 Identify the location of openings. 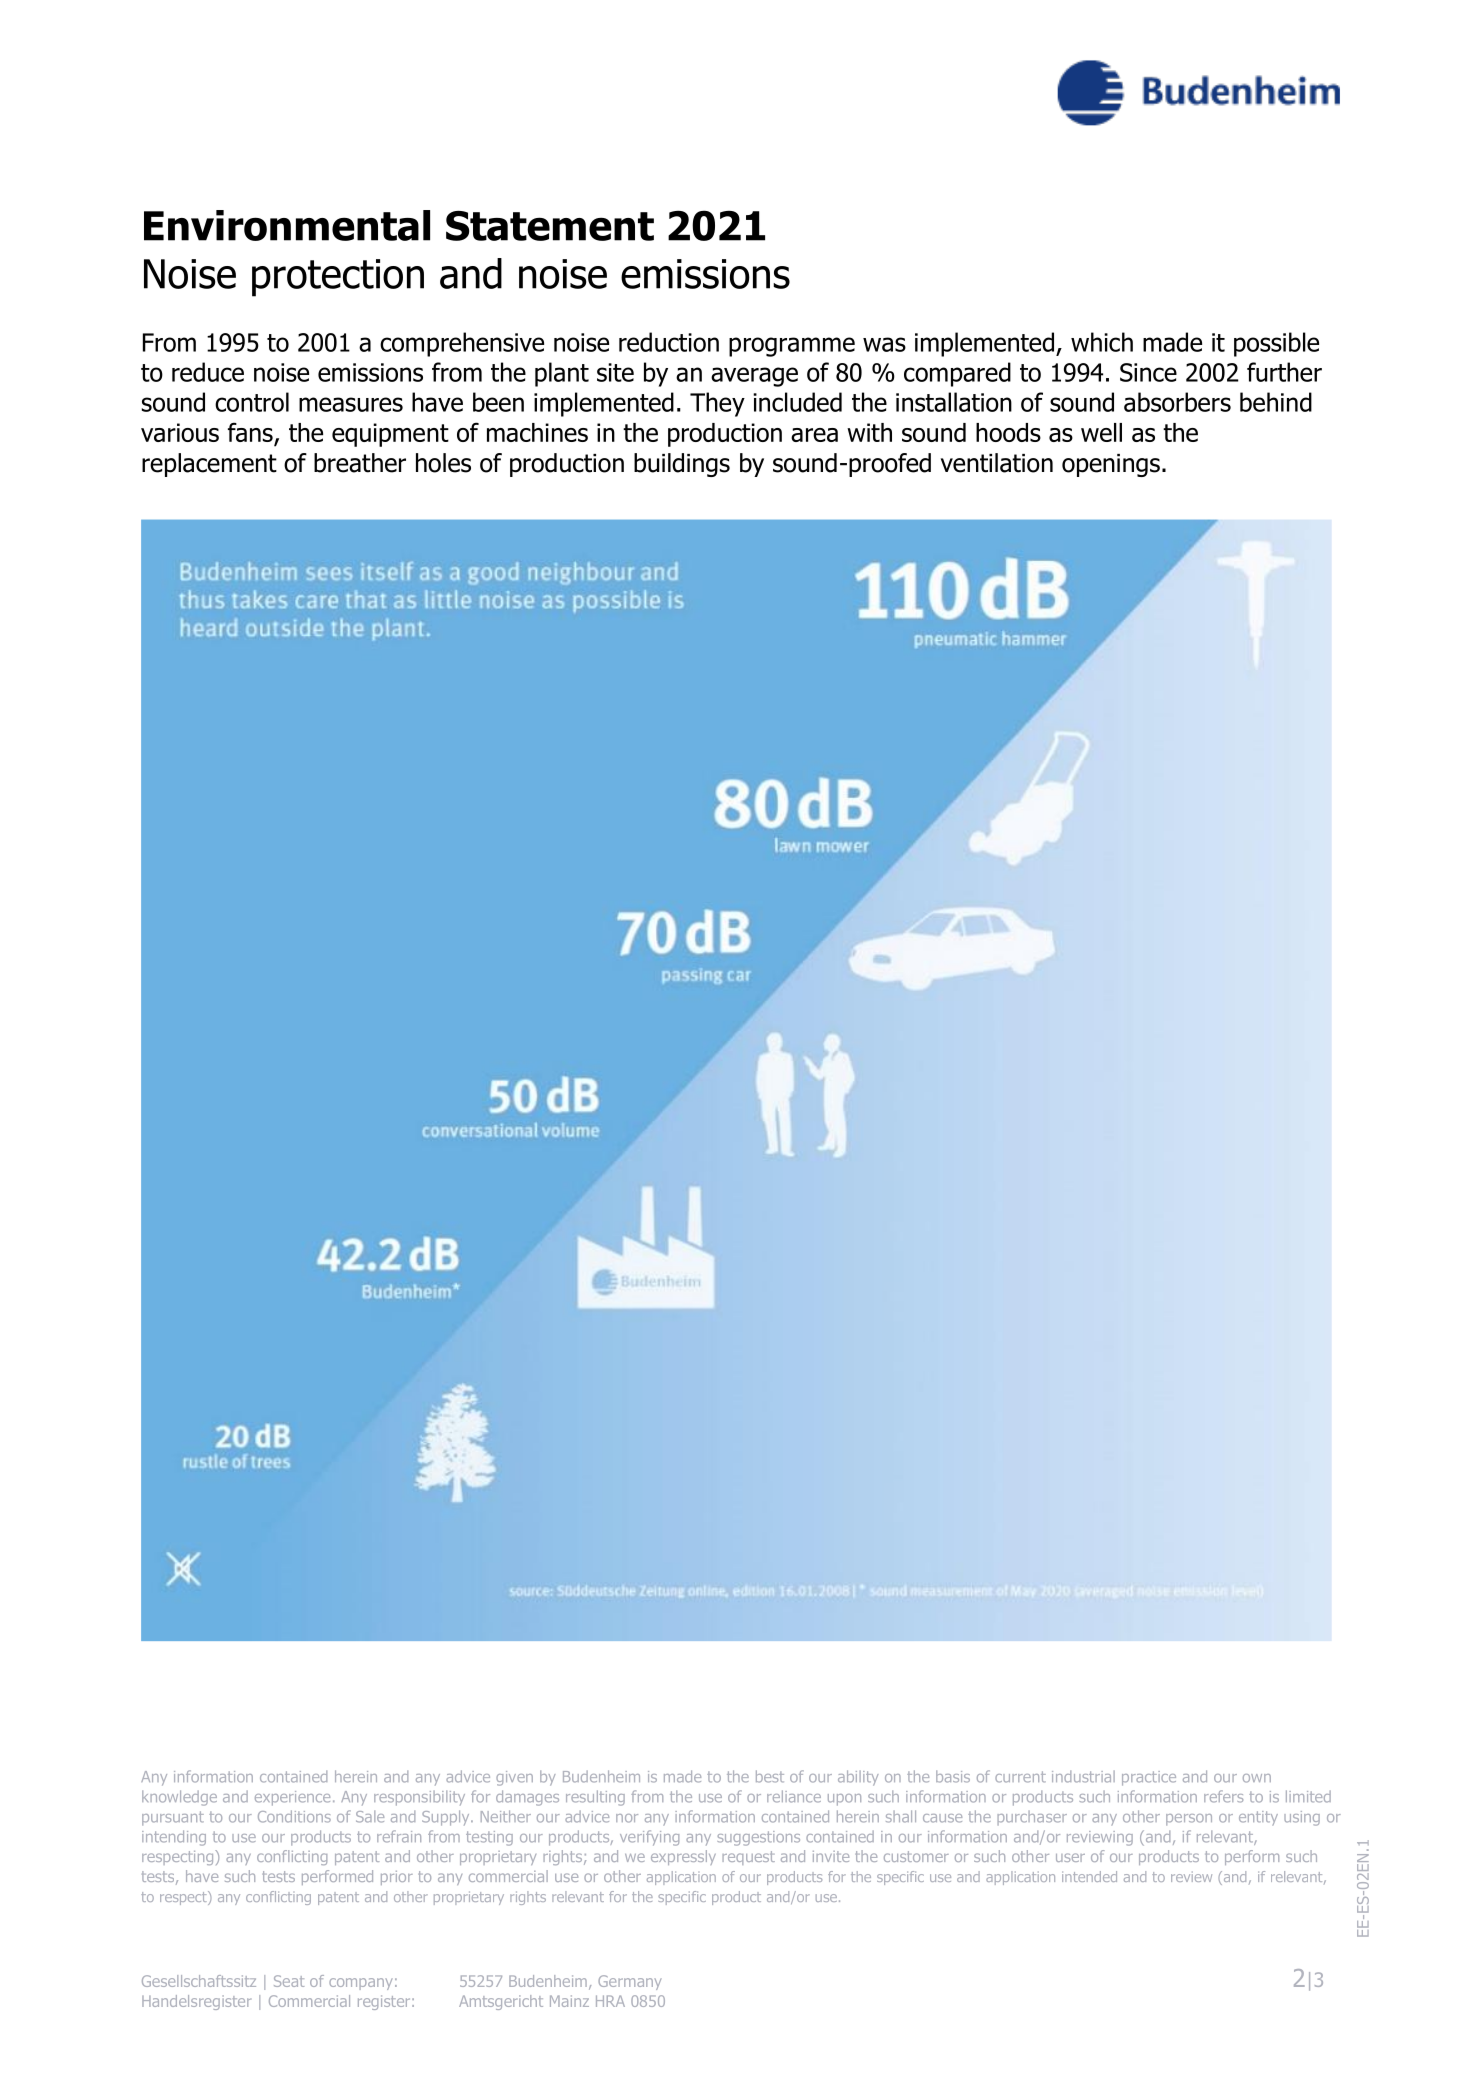
(1111, 465).
